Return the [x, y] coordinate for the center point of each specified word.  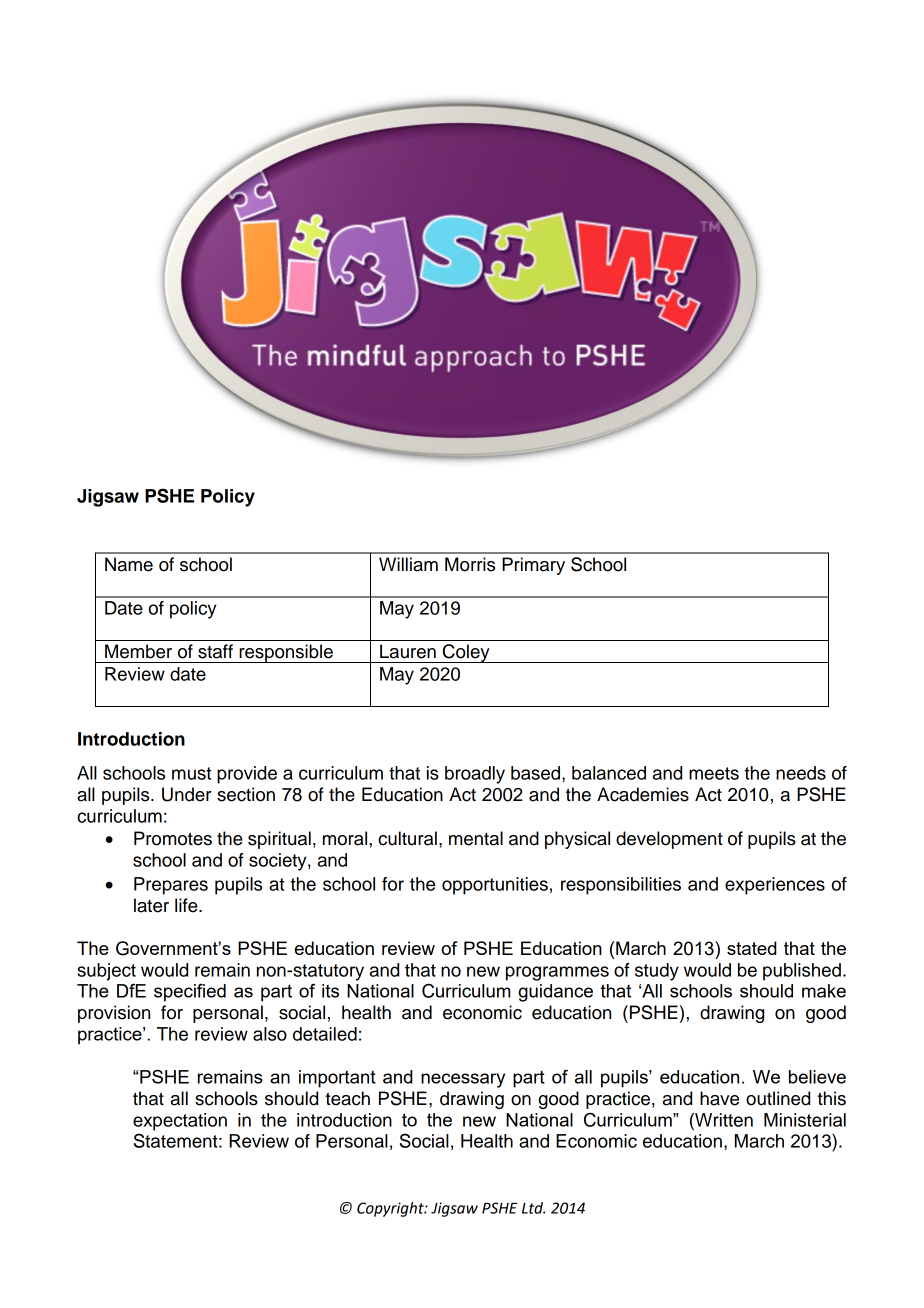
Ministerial [805, 1120]
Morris [470, 564]
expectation [180, 1122]
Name [129, 564]
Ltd [533, 1208]
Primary [533, 566]
